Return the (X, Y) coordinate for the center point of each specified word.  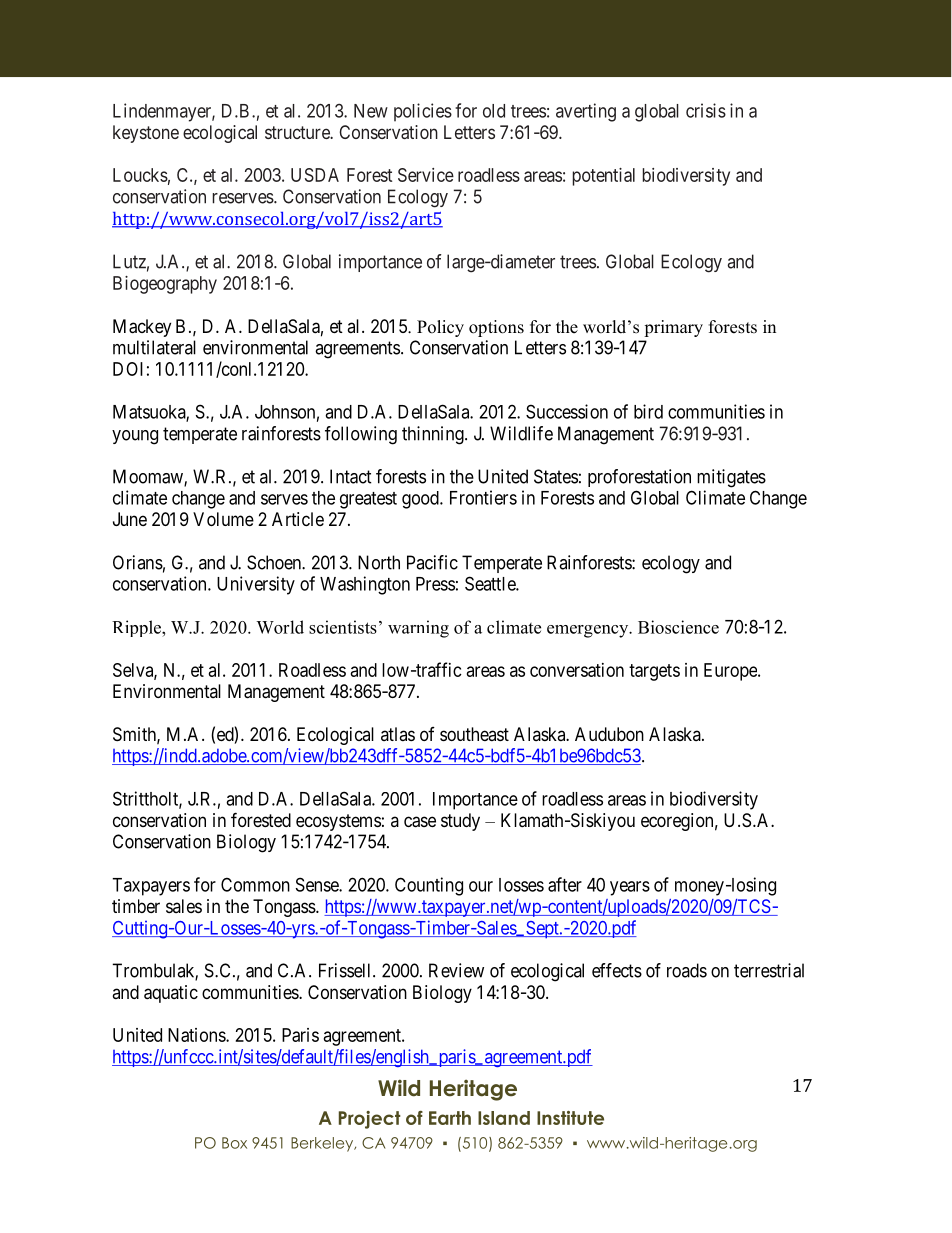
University (256, 585)
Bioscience (678, 627)
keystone (146, 134)
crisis (706, 110)
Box (234, 1143)
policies (423, 112)
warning (418, 629)
